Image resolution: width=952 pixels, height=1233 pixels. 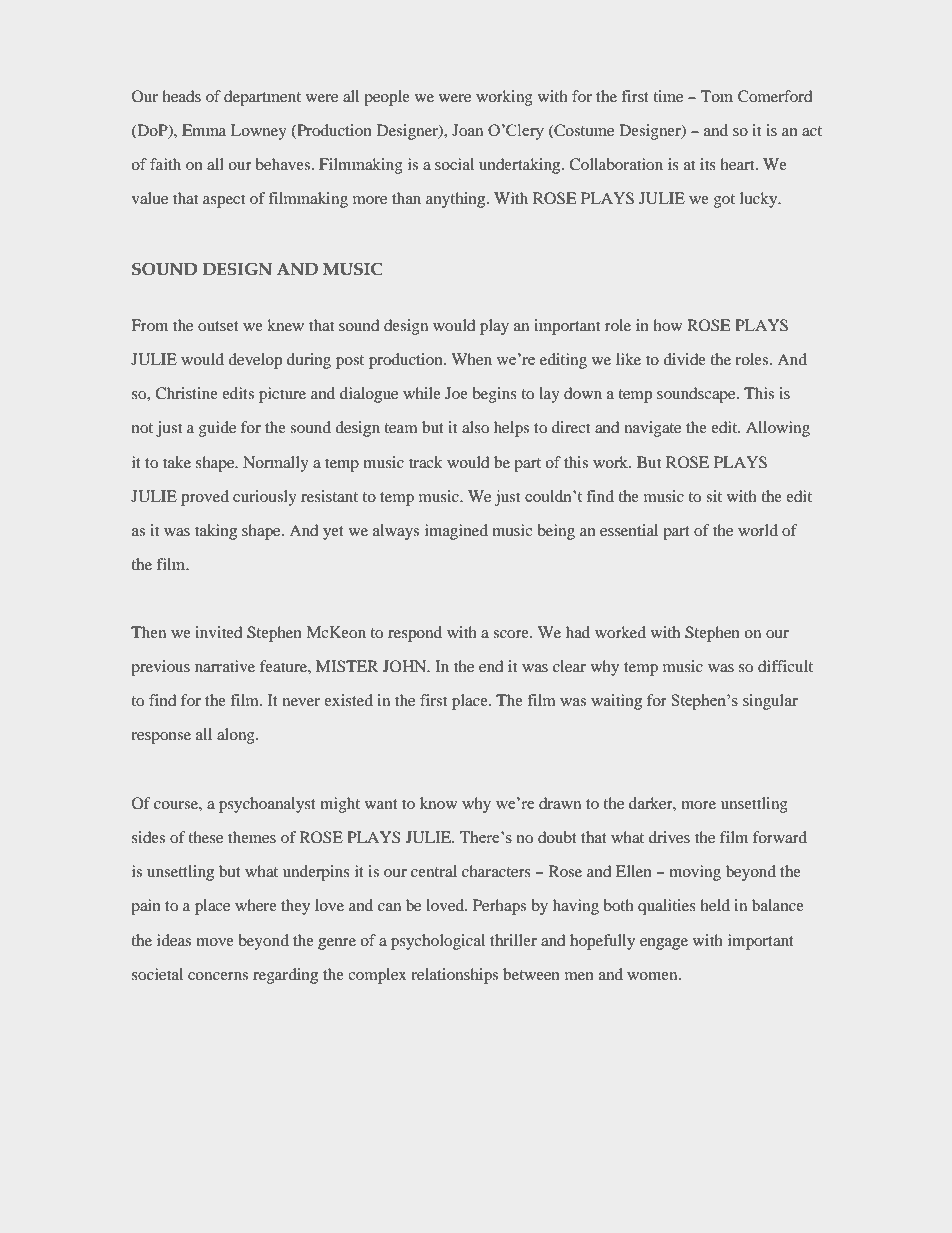 I want to click on how, so click(x=667, y=325).
